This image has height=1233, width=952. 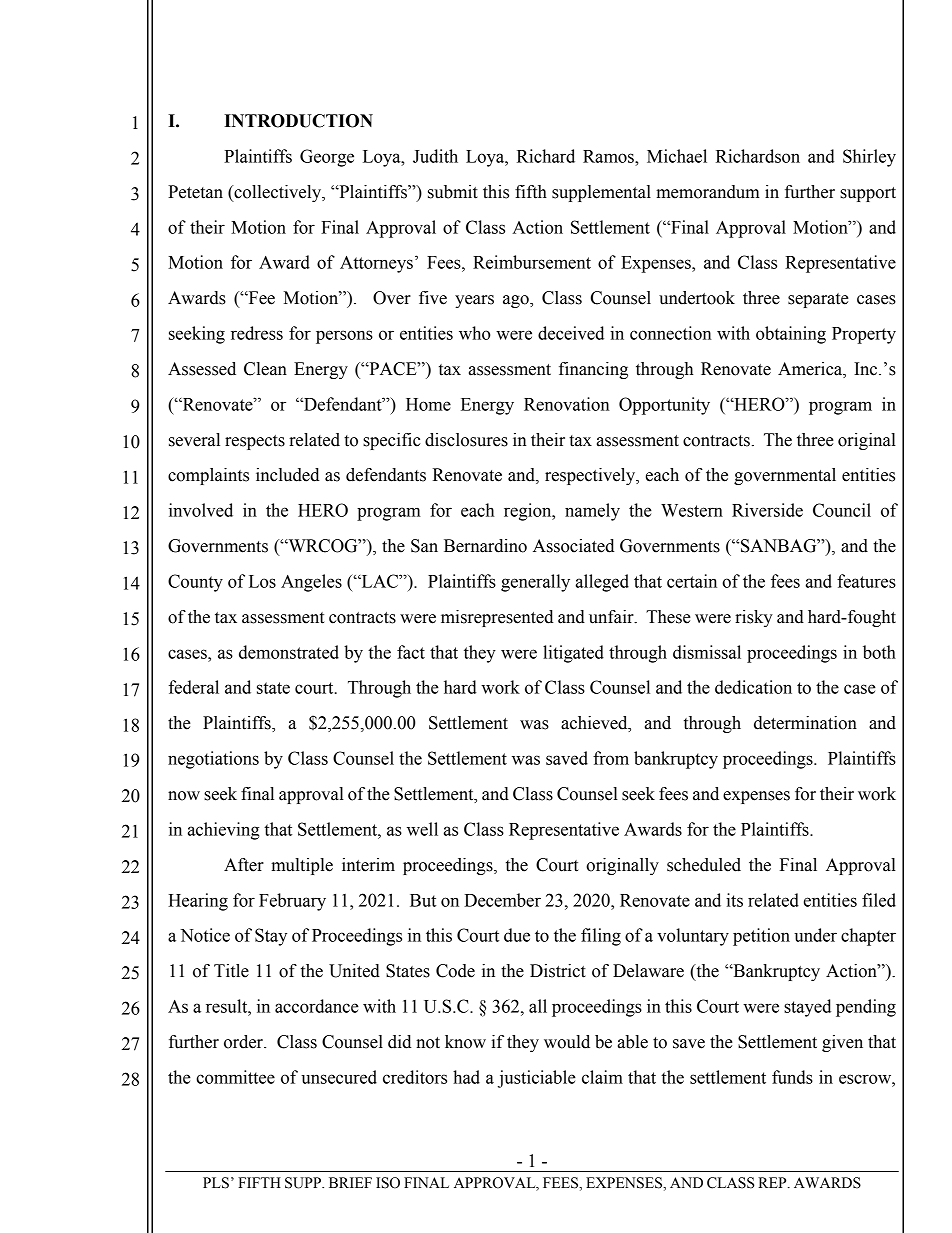 What do you see at coordinates (767, 510) in the image?
I see `Riverside` at bounding box center [767, 510].
